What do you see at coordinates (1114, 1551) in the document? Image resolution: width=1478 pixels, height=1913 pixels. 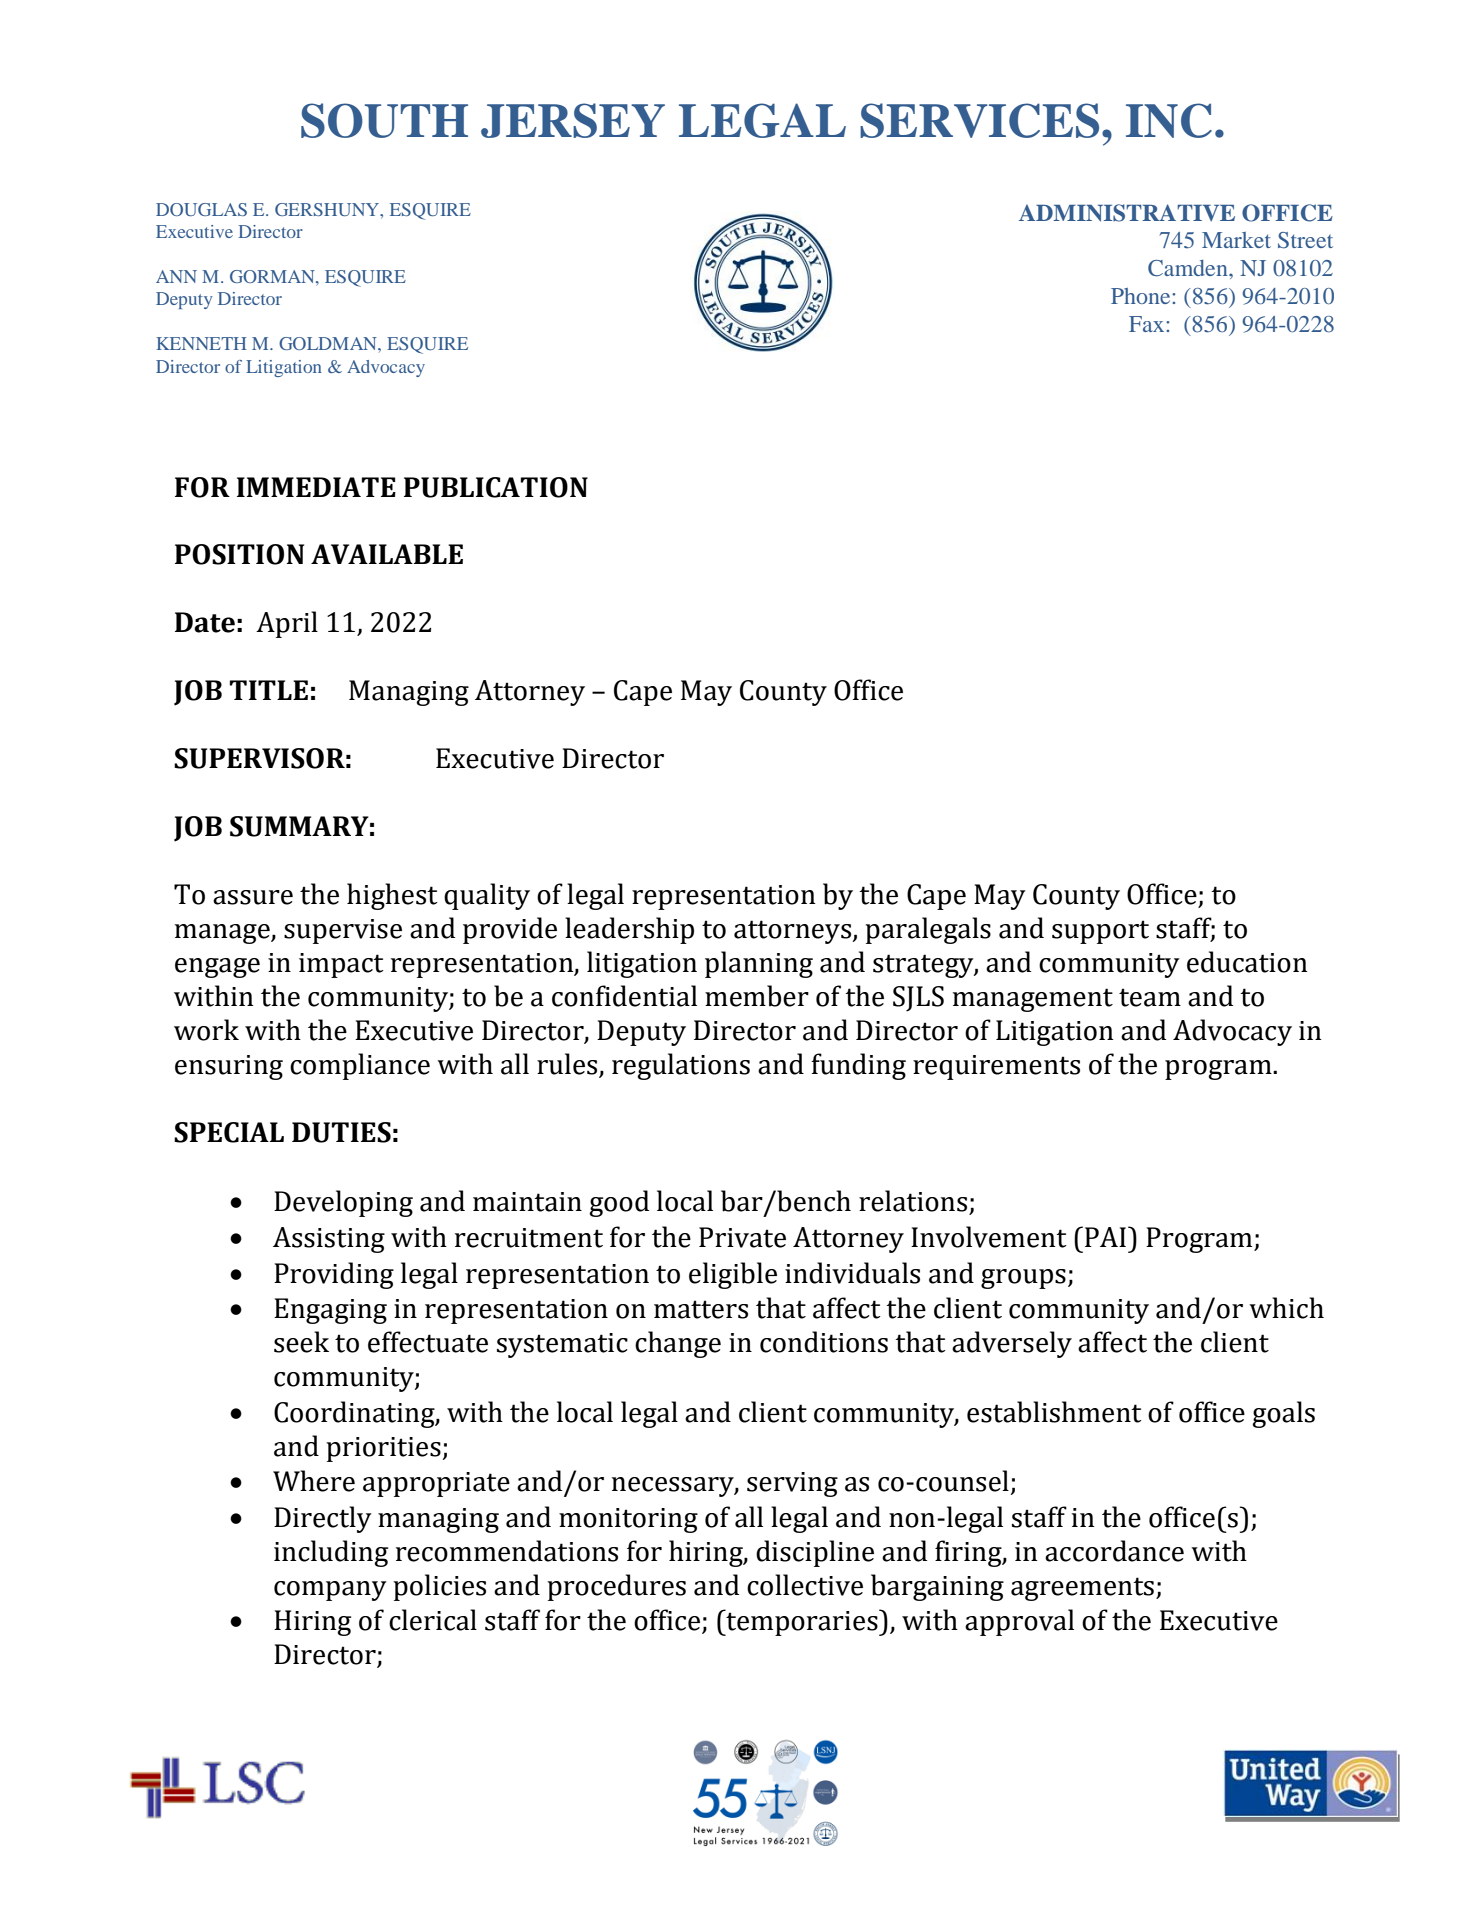 I see `accordance` at bounding box center [1114, 1551].
